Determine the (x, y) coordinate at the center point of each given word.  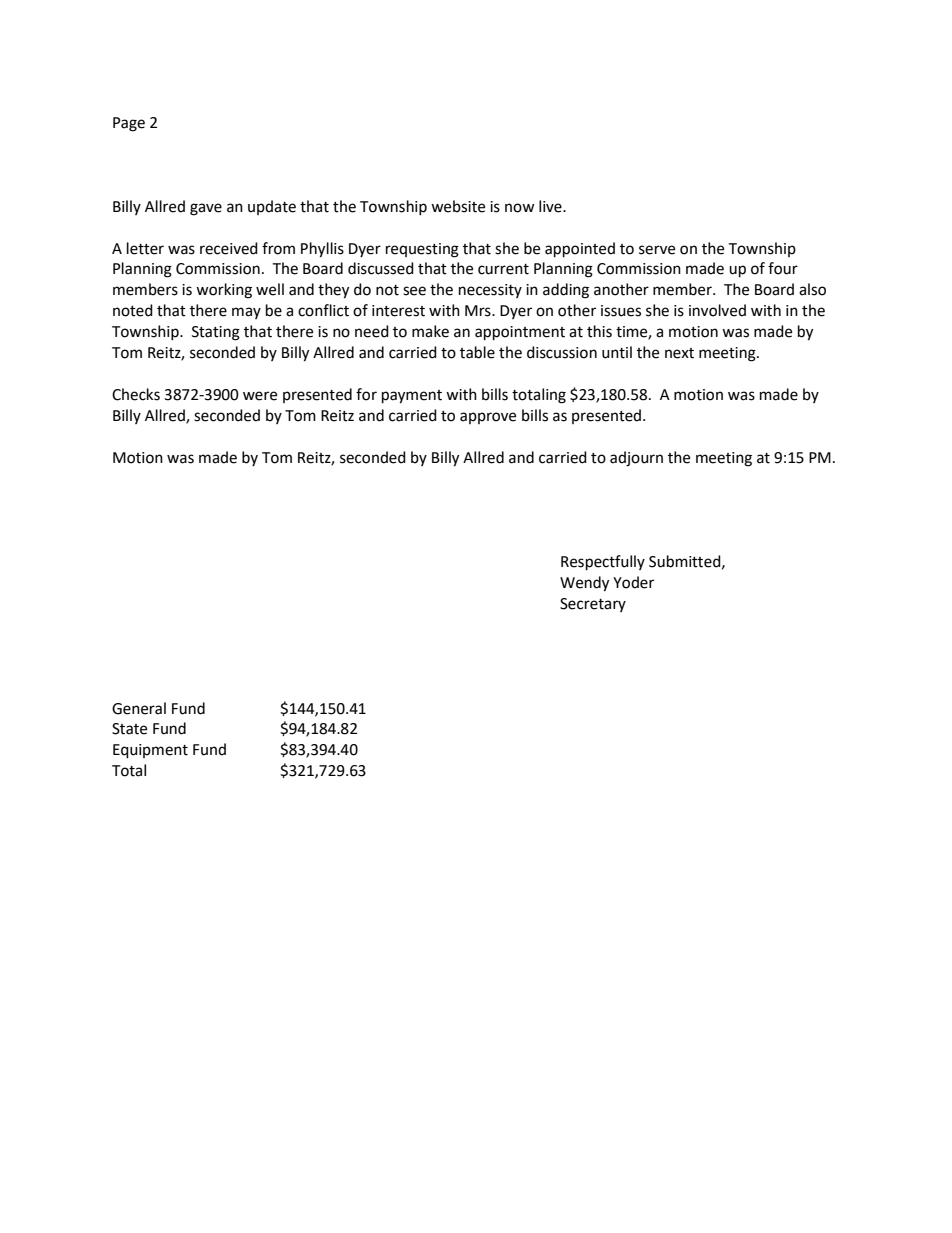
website (458, 206)
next (679, 353)
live (551, 206)
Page (129, 124)
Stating (216, 333)
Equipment (150, 751)
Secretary (593, 605)
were (260, 396)
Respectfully (603, 563)
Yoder (633, 582)
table (477, 352)
